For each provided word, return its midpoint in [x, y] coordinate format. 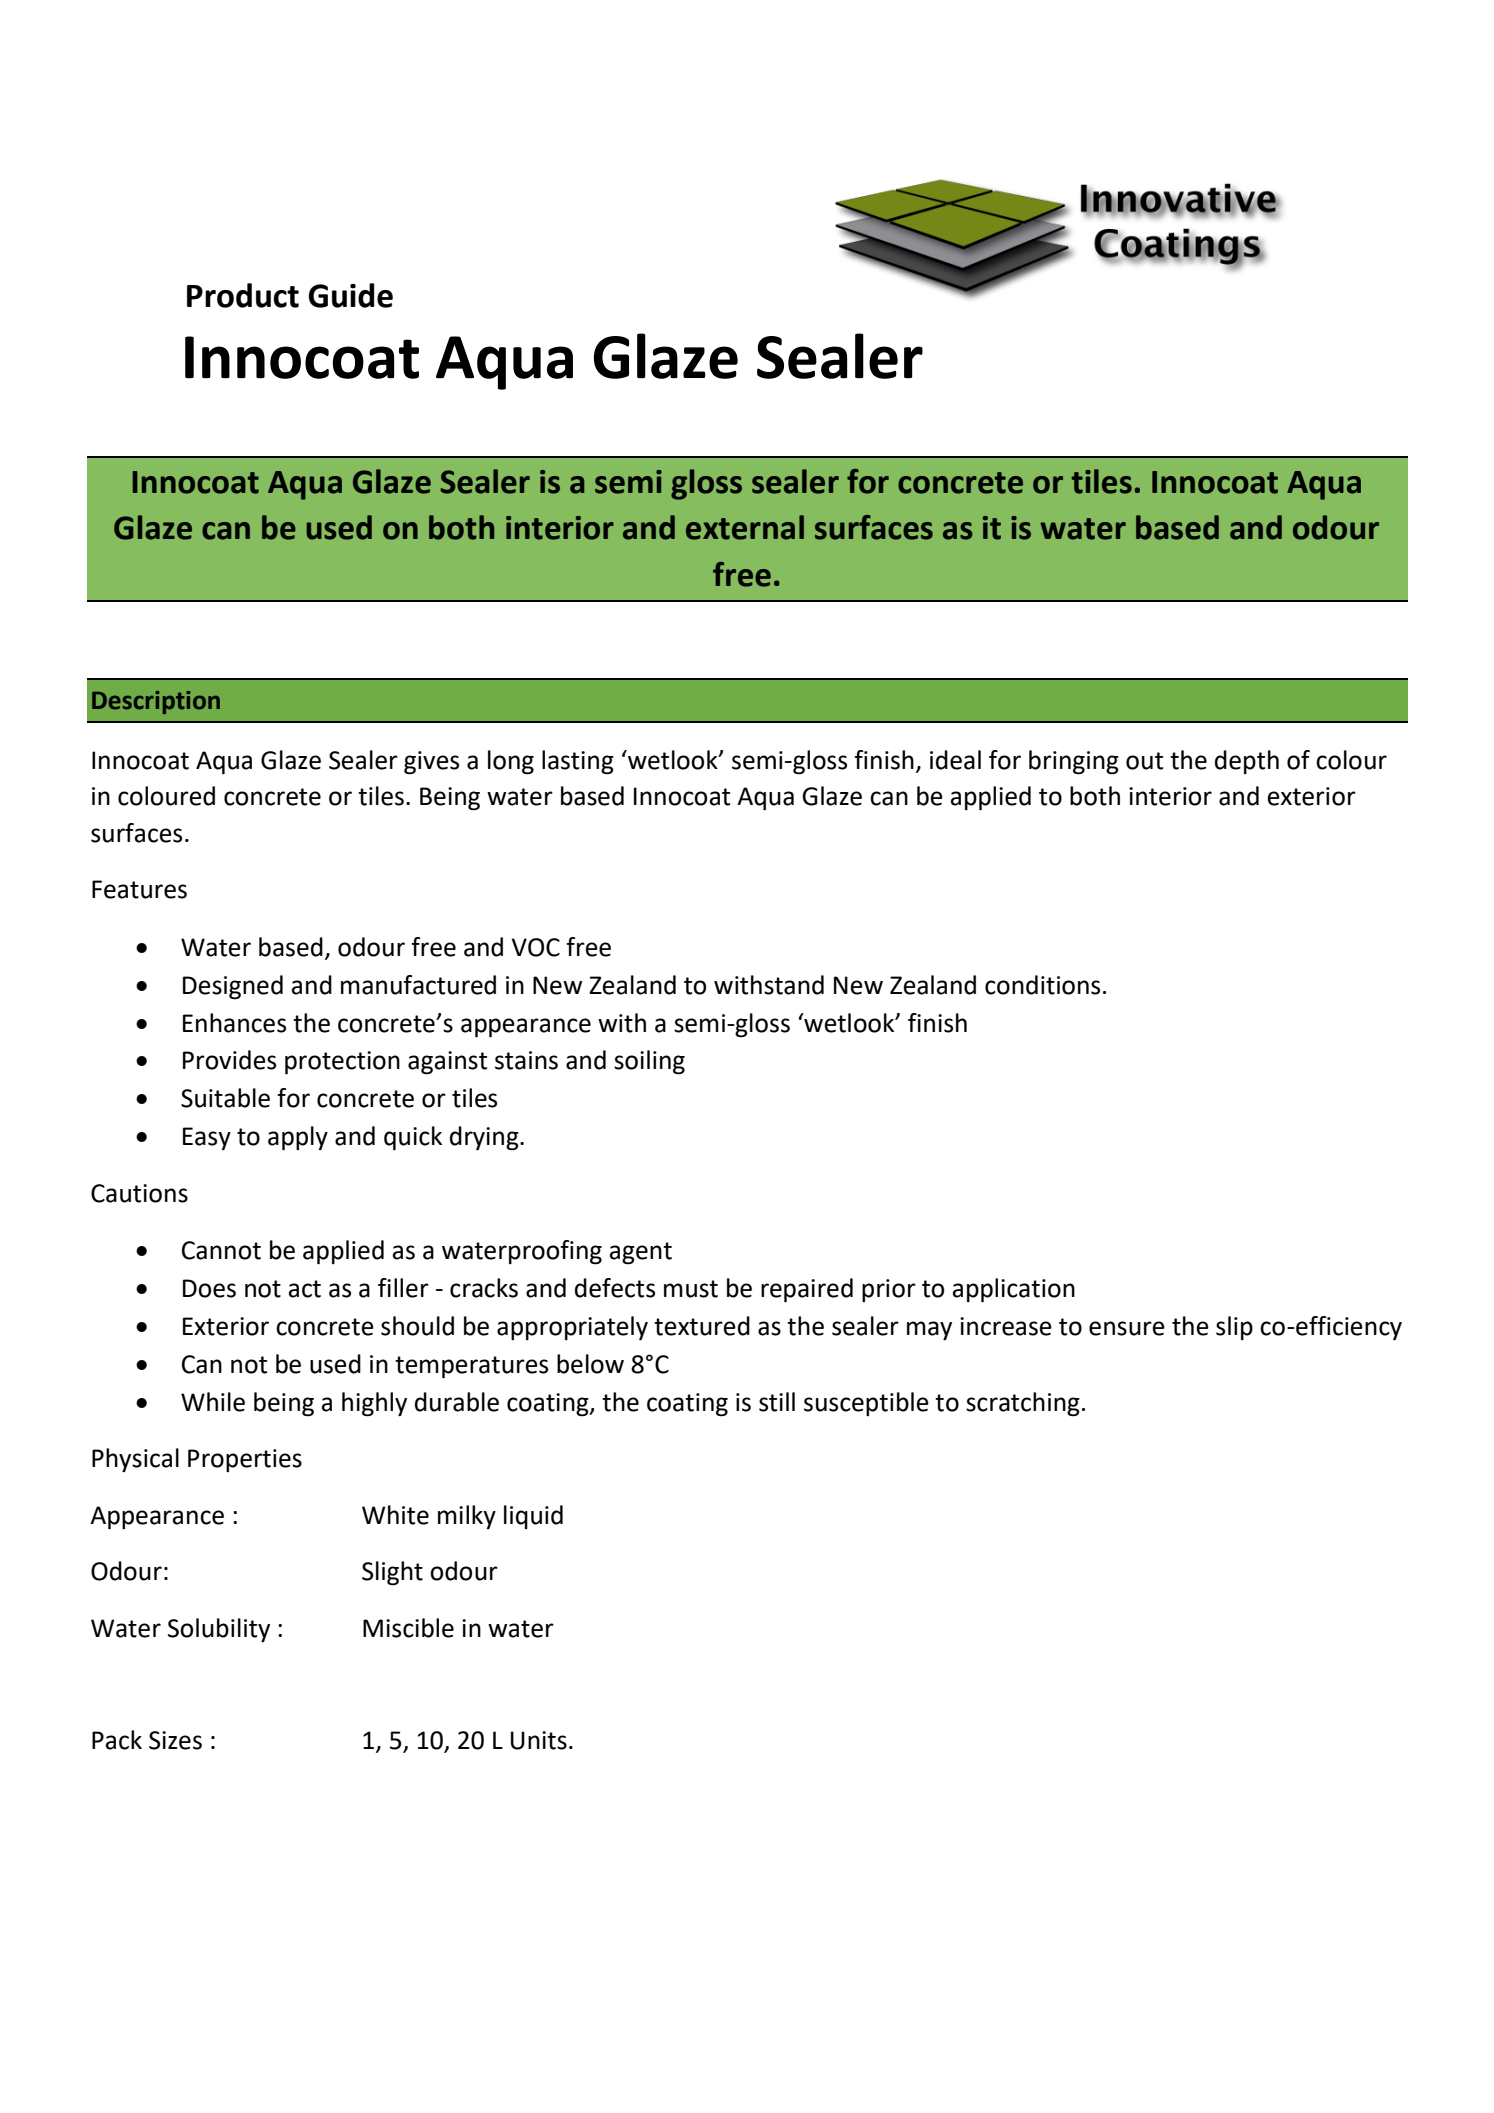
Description [156, 702]
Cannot [221, 1250]
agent [641, 1253]
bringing [1074, 762]
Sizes [175, 1740]
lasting [578, 762]
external [745, 527]
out [1144, 761]
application [1014, 1290]
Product [243, 295]
